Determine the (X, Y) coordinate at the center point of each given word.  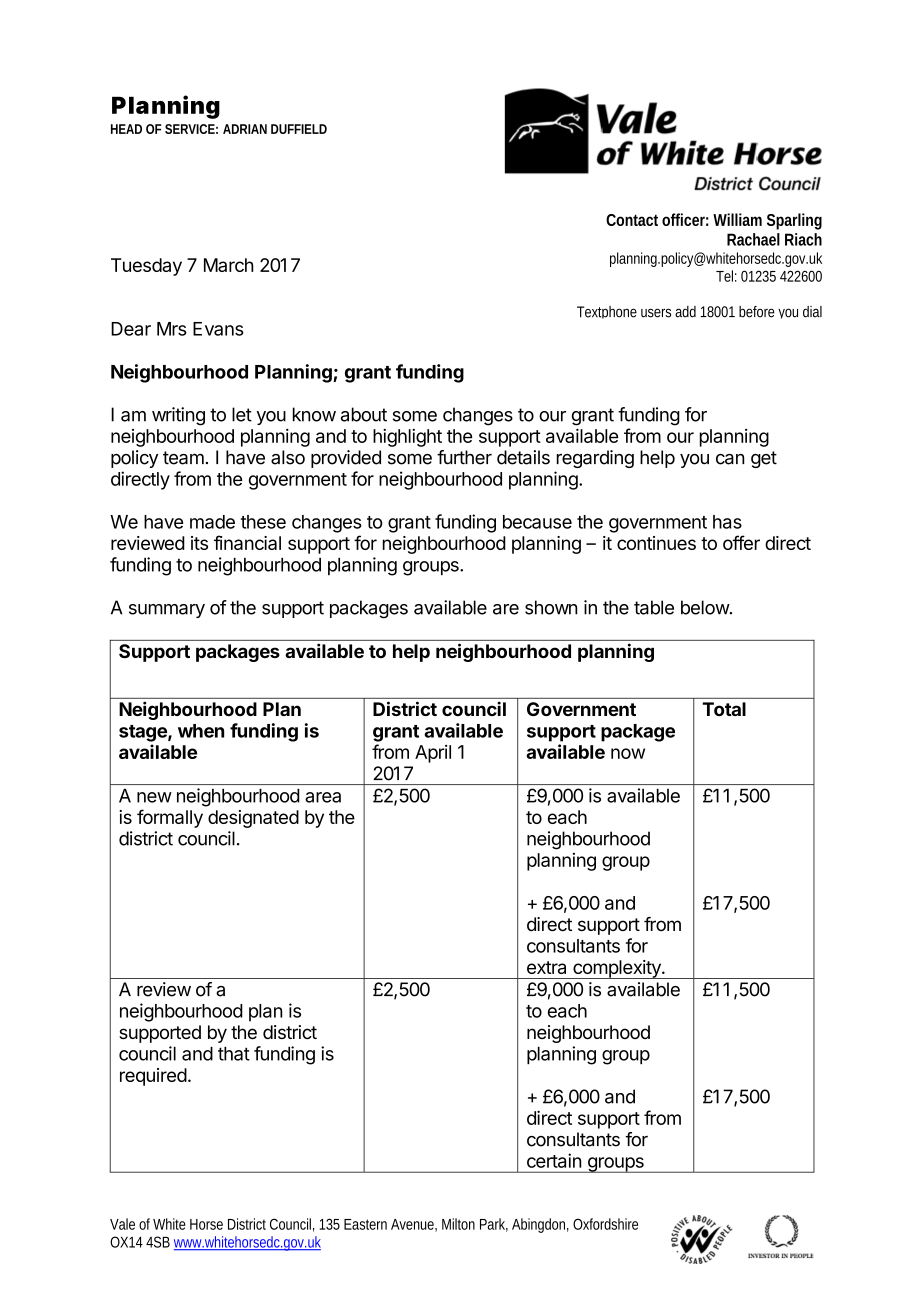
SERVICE (191, 129)
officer (685, 219)
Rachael (753, 239)
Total (724, 709)
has (727, 522)
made (212, 522)
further (464, 457)
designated (253, 819)
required (153, 1077)
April (433, 754)
